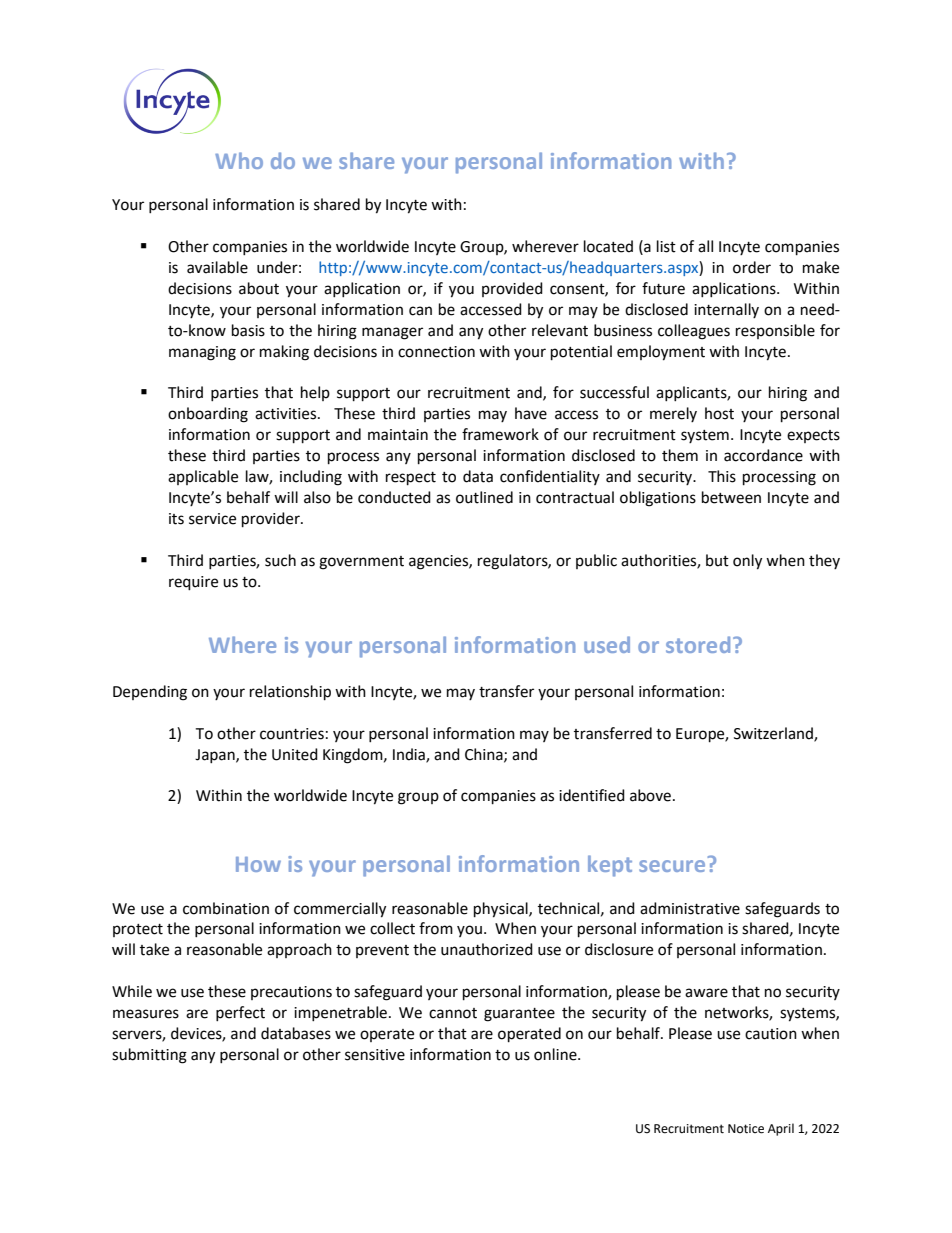 The image size is (952, 1233). Describe the element at coordinates (690, 908) in the screenshot. I see `administrative` at that location.
